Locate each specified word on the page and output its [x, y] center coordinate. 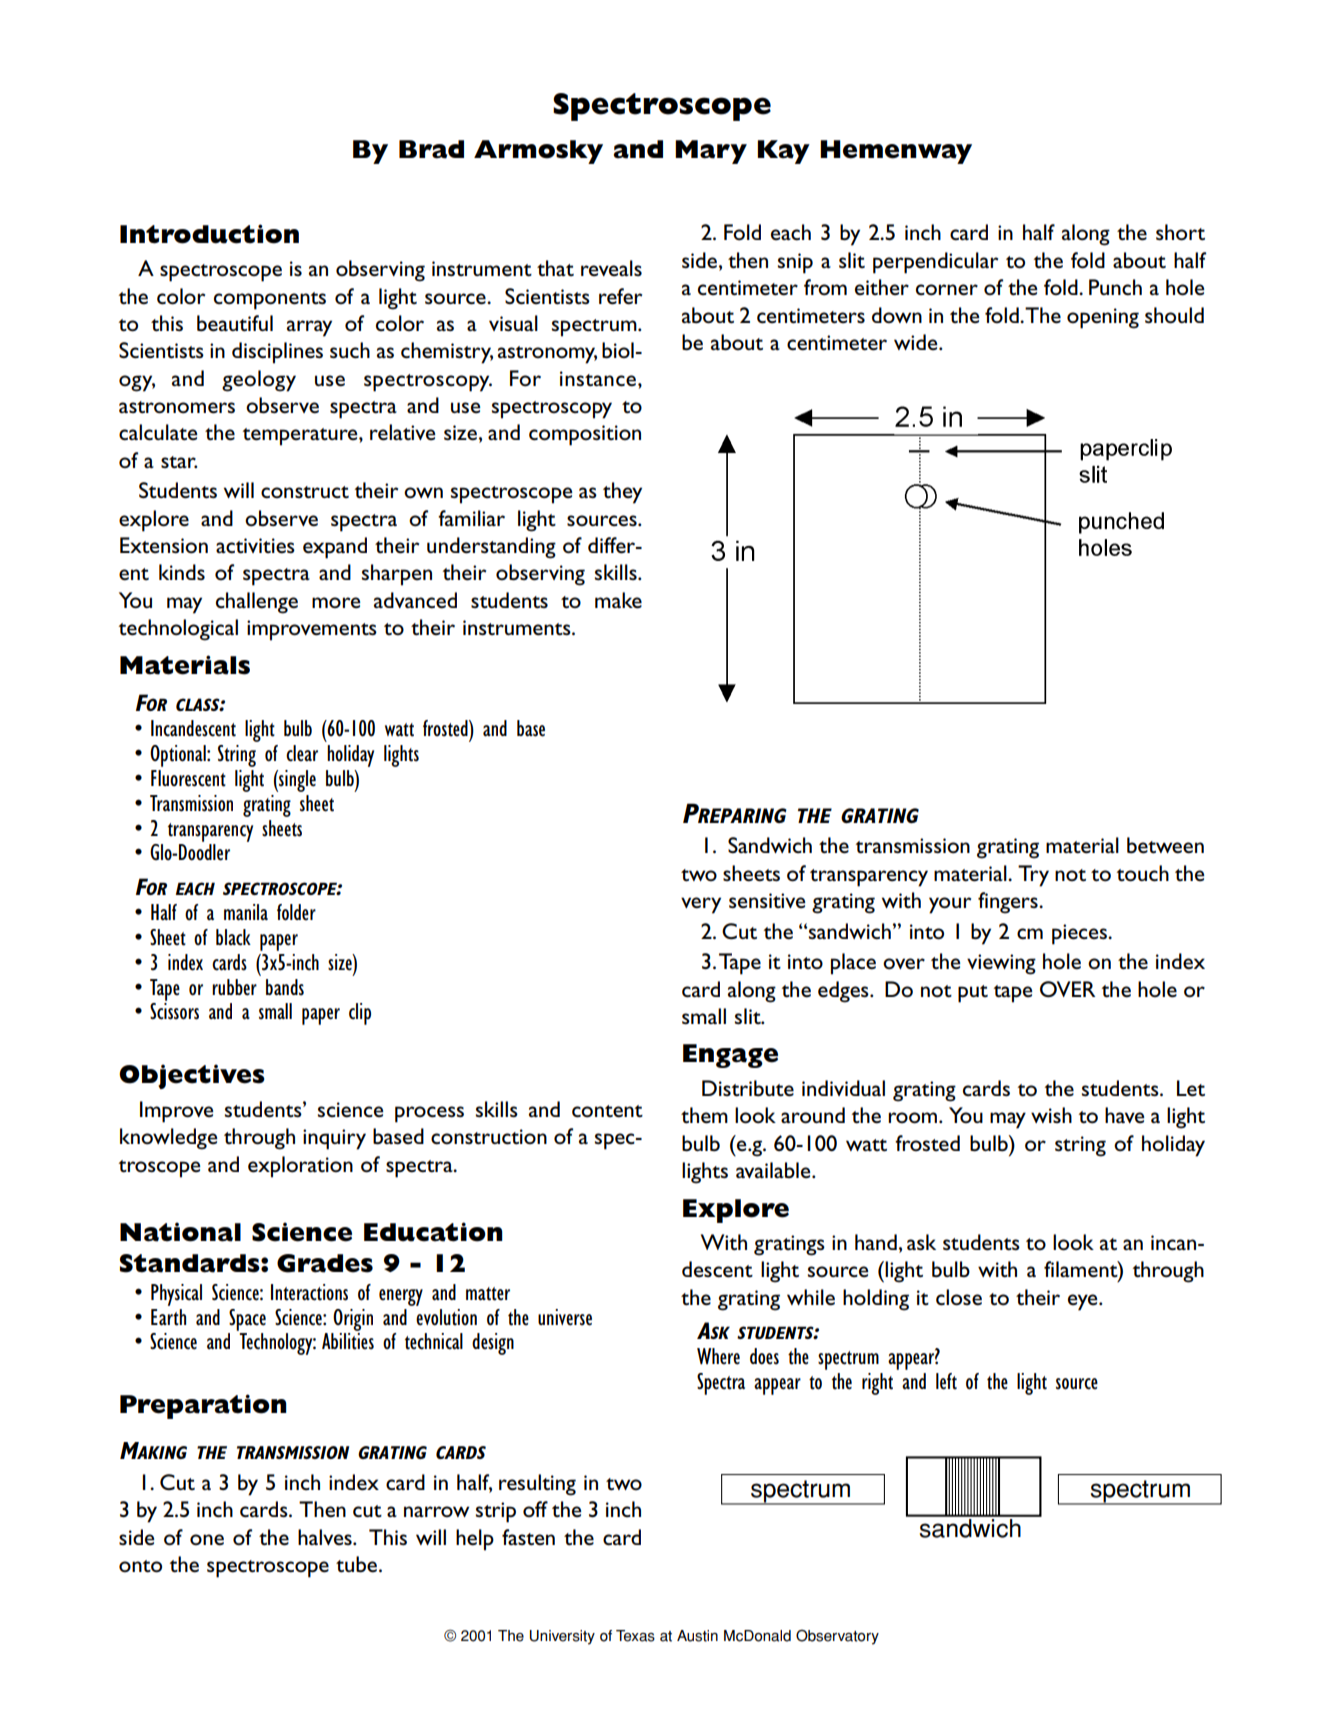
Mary [711, 152]
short [1180, 232]
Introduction [209, 234]
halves [326, 1537]
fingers [1009, 903]
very [701, 905]
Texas [635, 1636]
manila [246, 912]
